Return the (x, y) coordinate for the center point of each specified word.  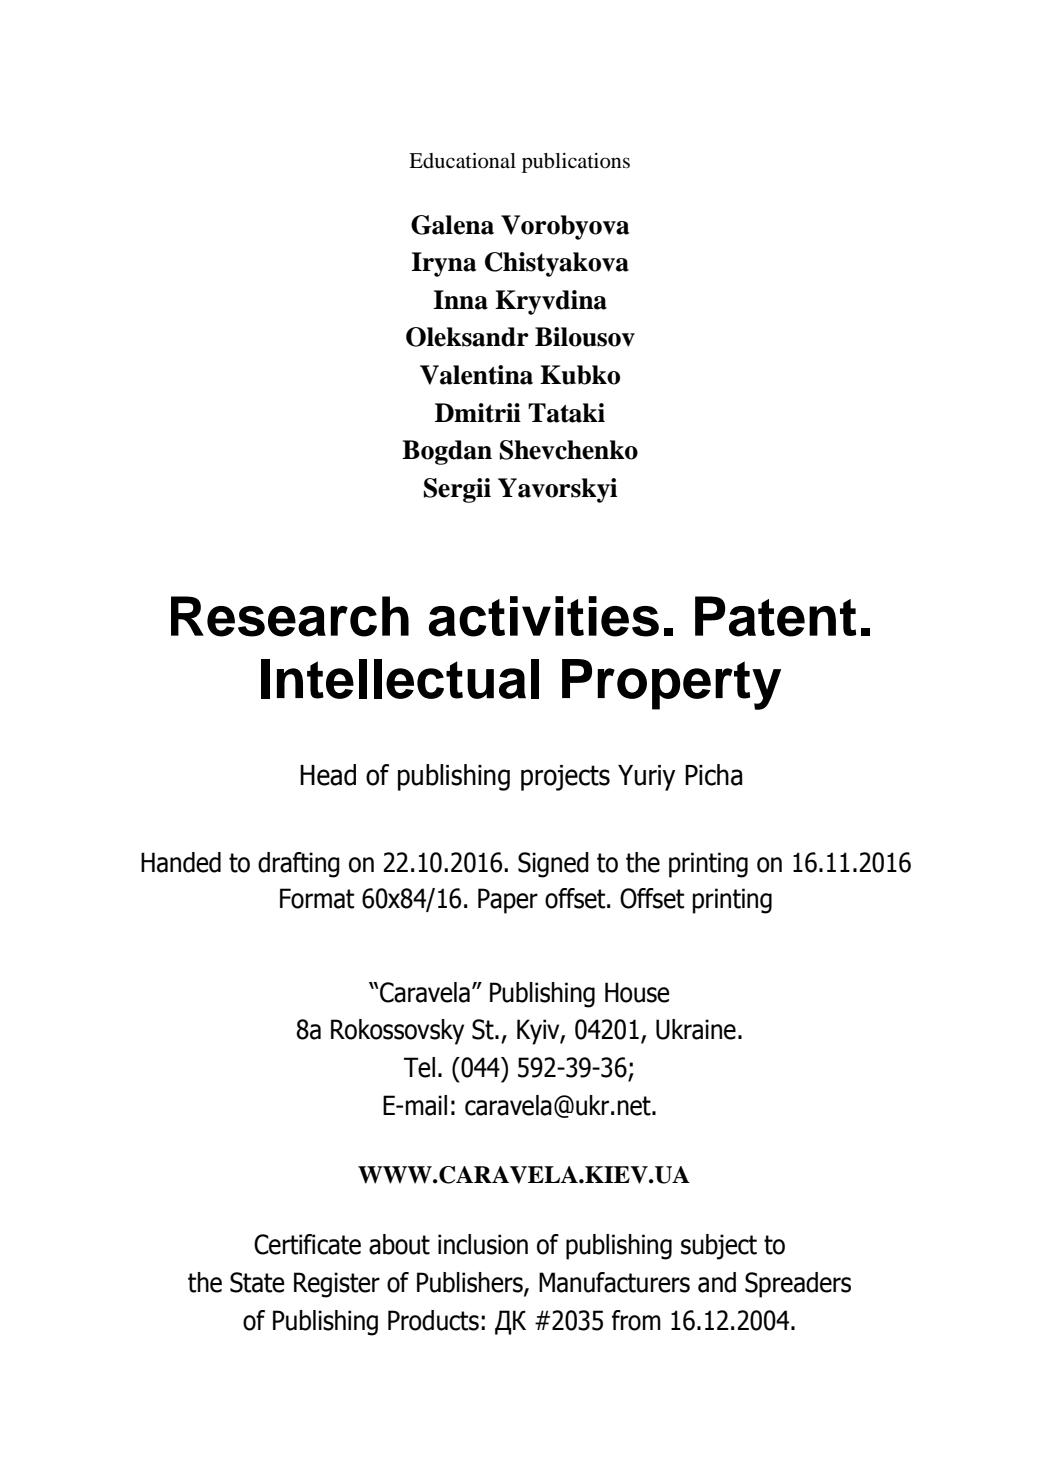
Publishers (471, 1283)
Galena (452, 225)
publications (576, 163)
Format (317, 898)
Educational (462, 161)
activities (544, 616)
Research (290, 616)
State (257, 1282)
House (637, 992)
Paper (508, 901)
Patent (775, 616)
